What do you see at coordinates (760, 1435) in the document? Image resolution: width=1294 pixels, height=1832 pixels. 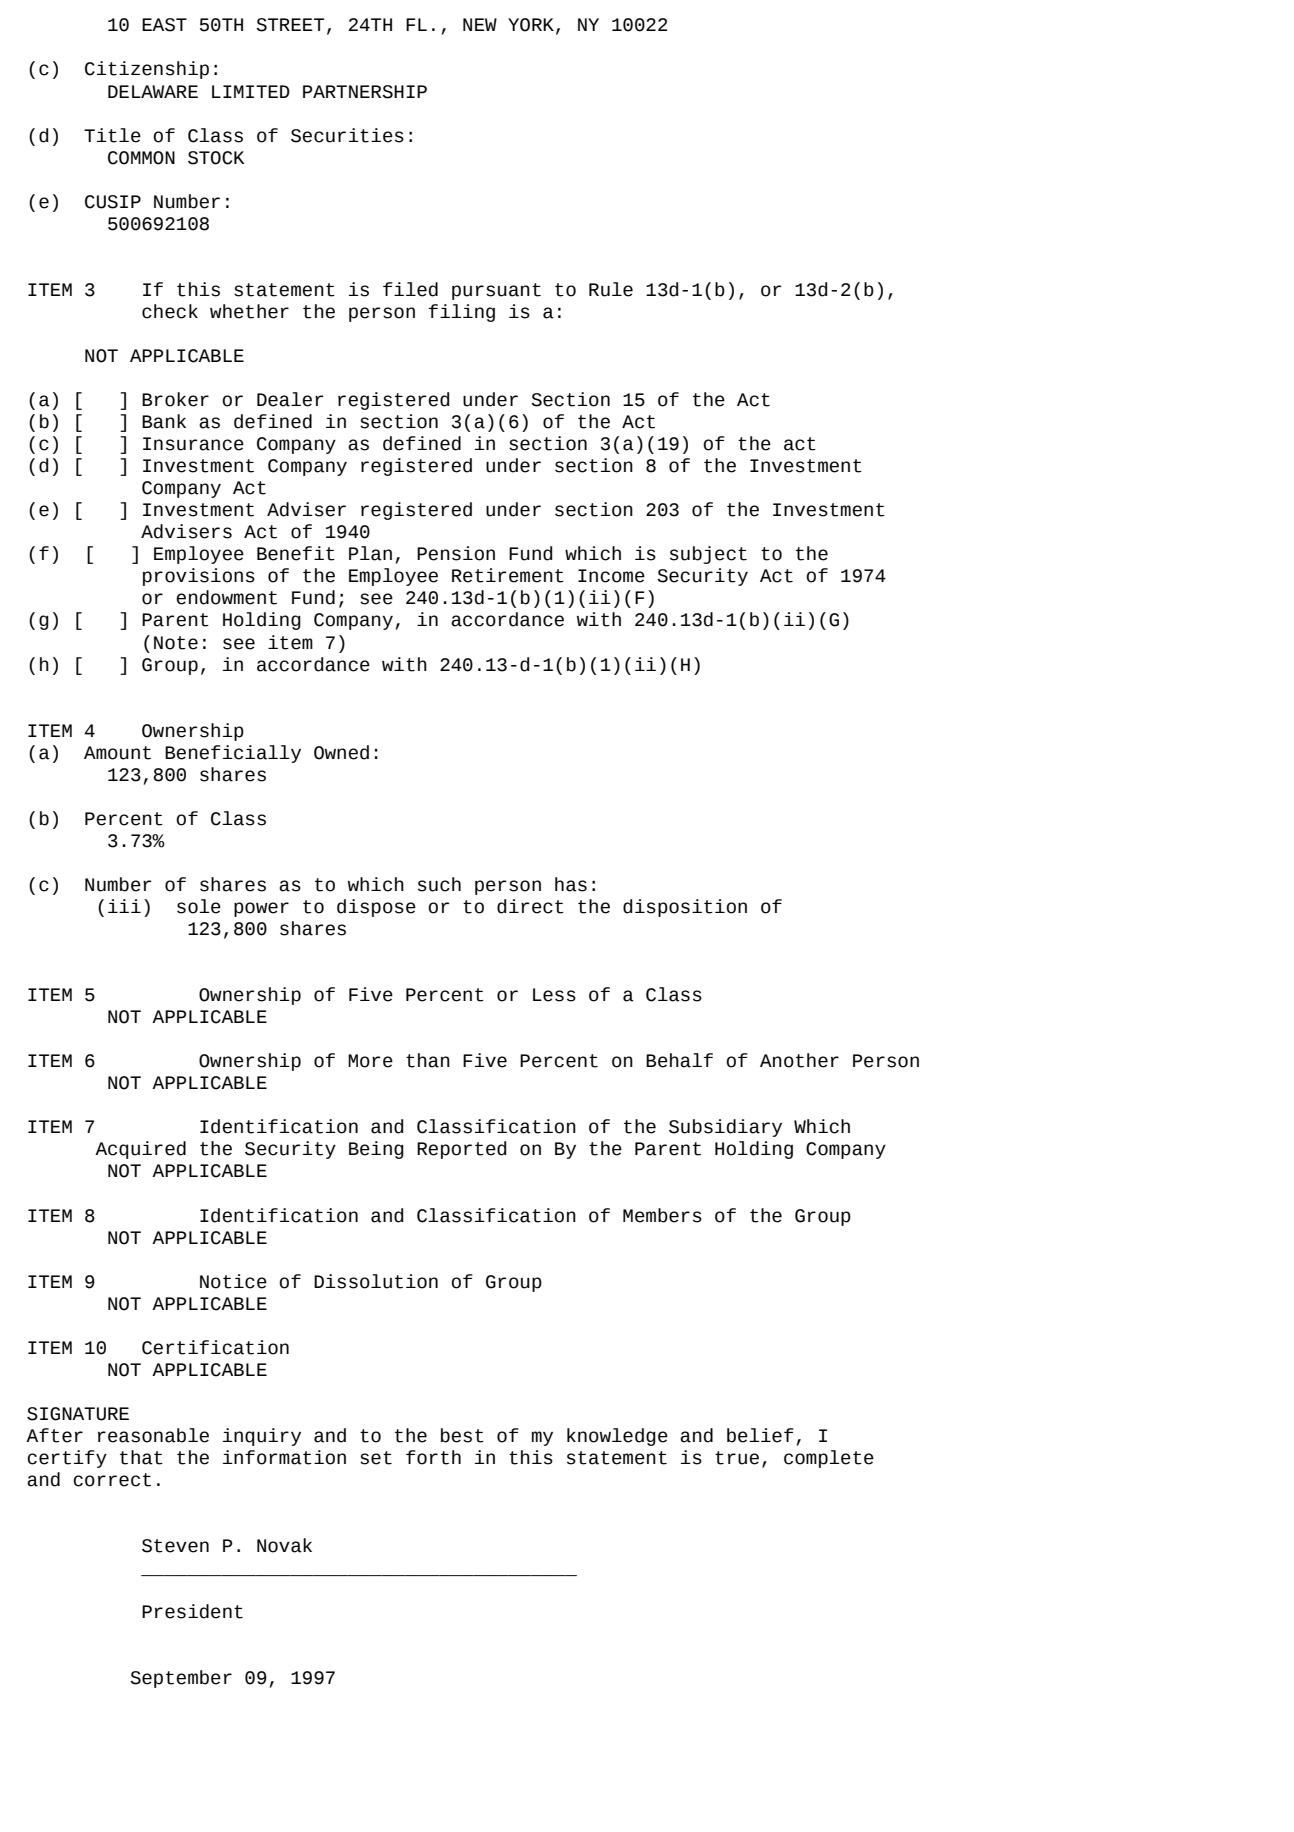 I see `belief` at bounding box center [760, 1435].
